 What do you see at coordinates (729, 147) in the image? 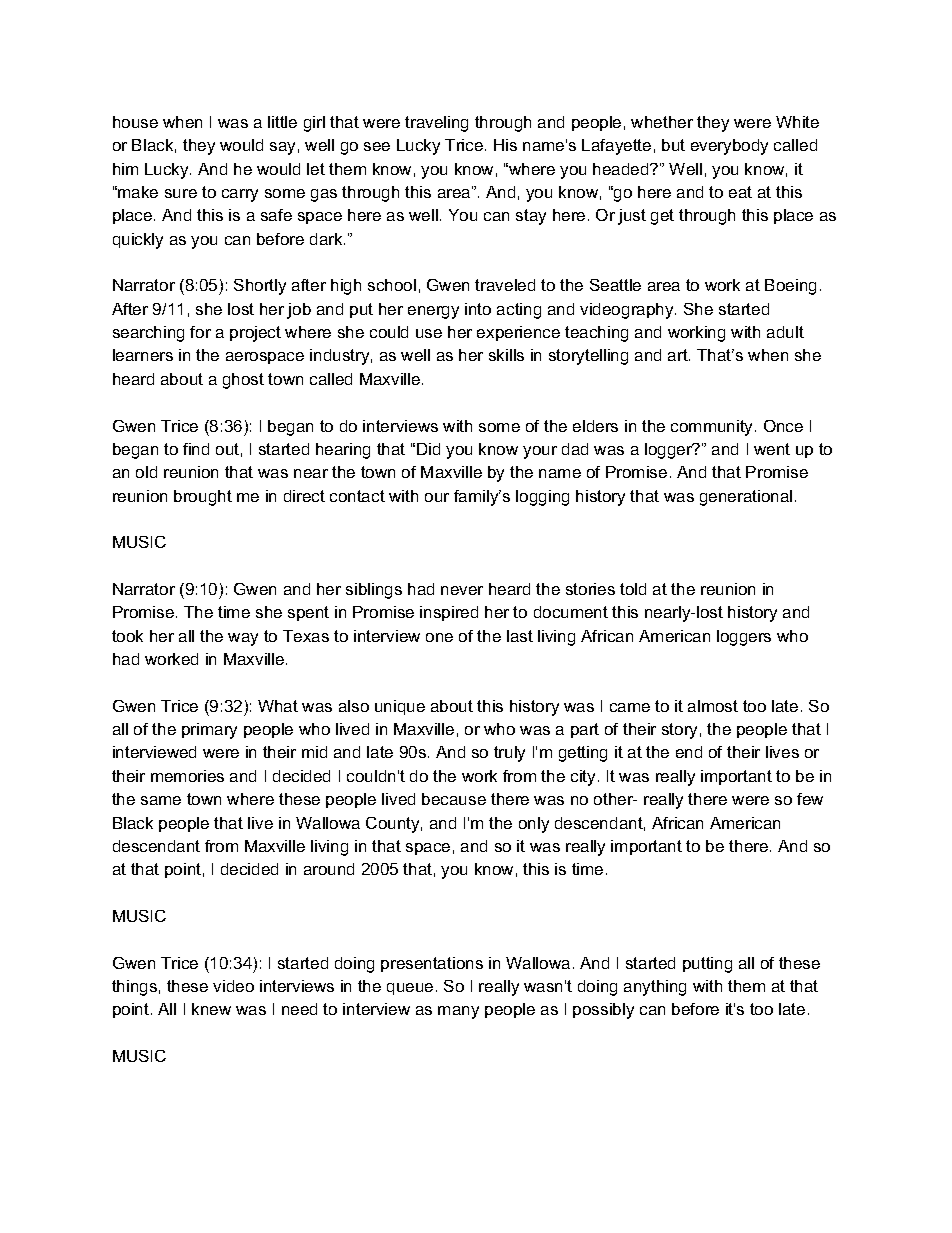
I see `everybody` at bounding box center [729, 147].
